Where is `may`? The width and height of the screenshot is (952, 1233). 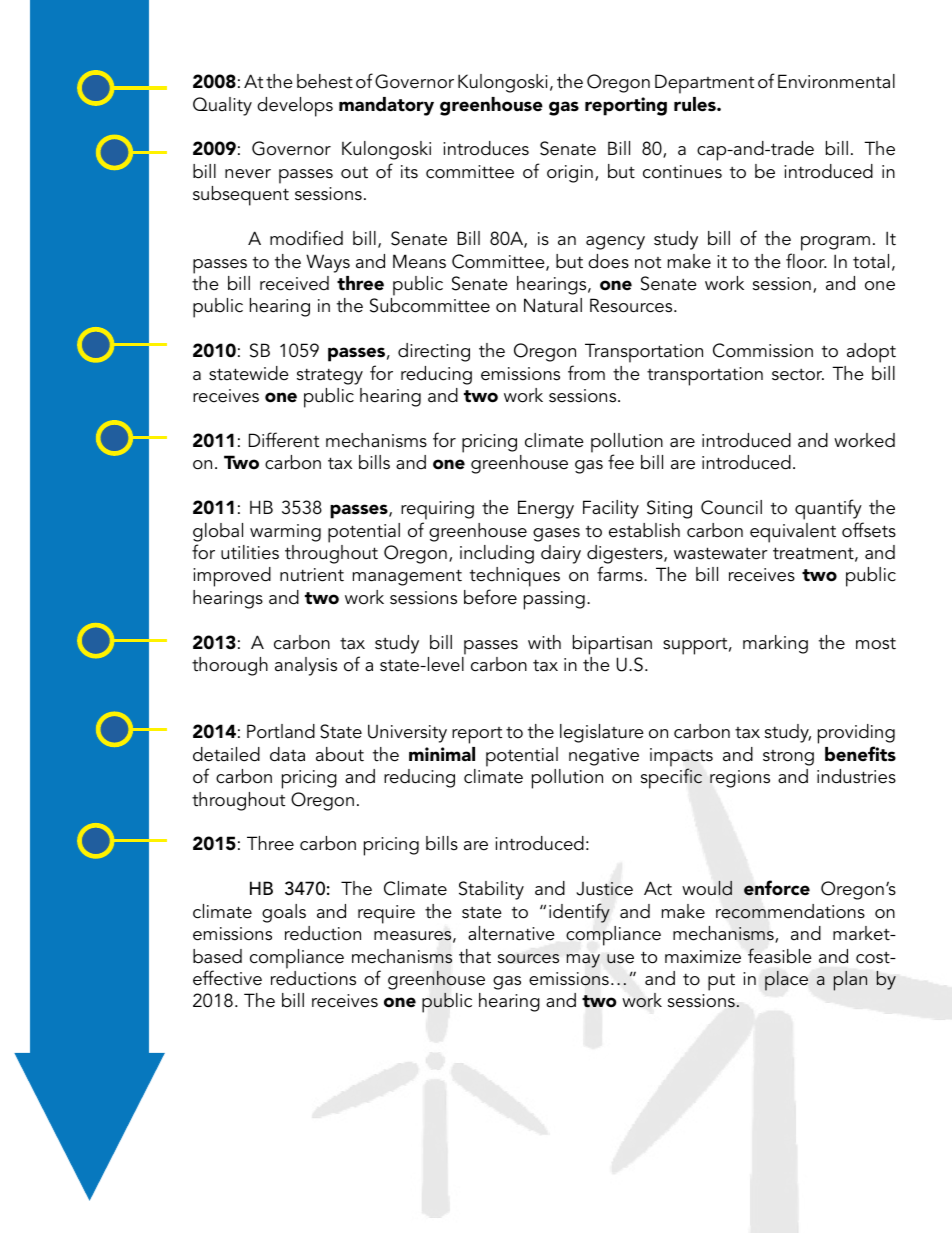
may is located at coordinates (583, 961).
